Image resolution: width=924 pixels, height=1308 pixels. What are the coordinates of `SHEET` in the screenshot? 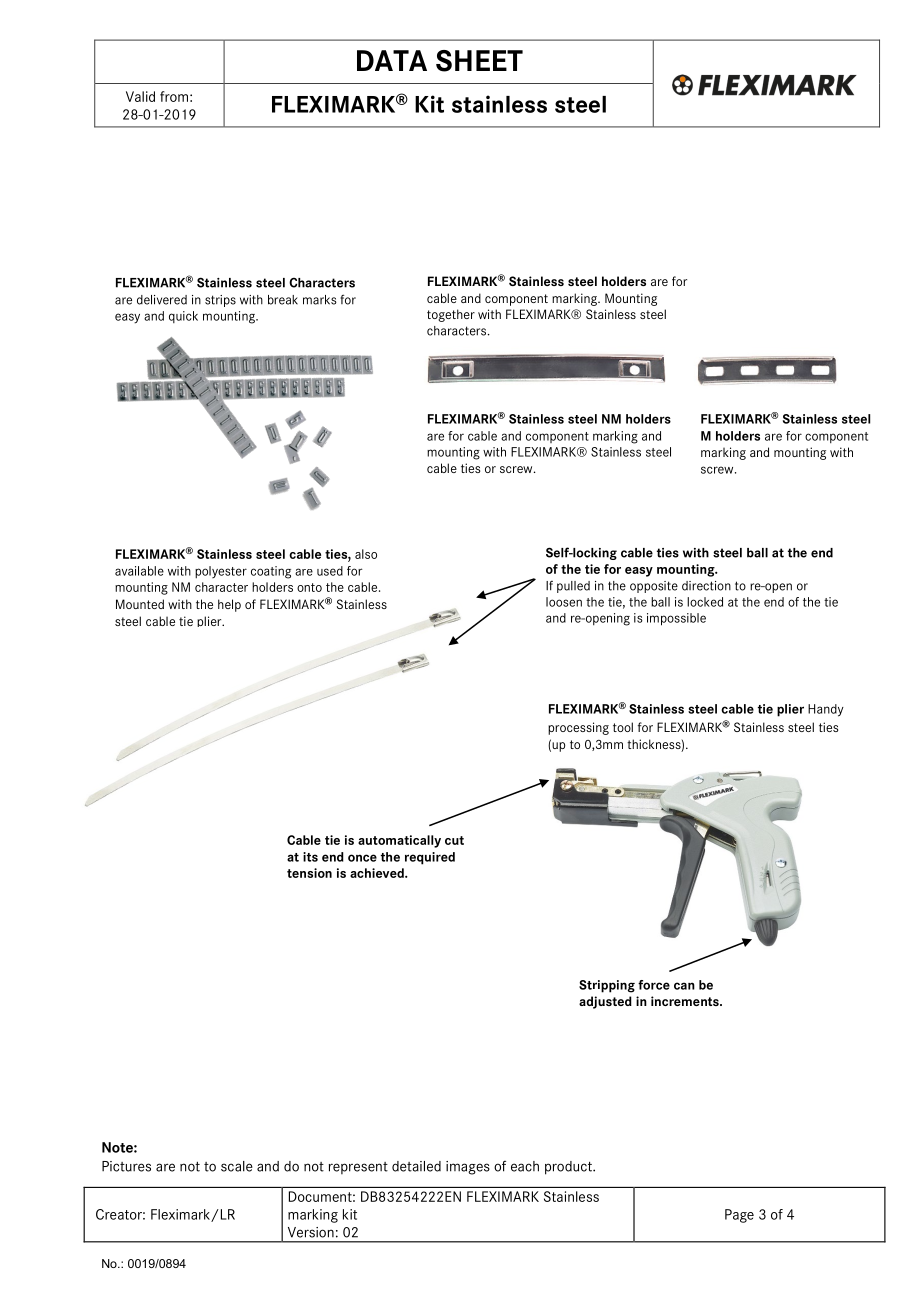 It's located at (479, 61).
